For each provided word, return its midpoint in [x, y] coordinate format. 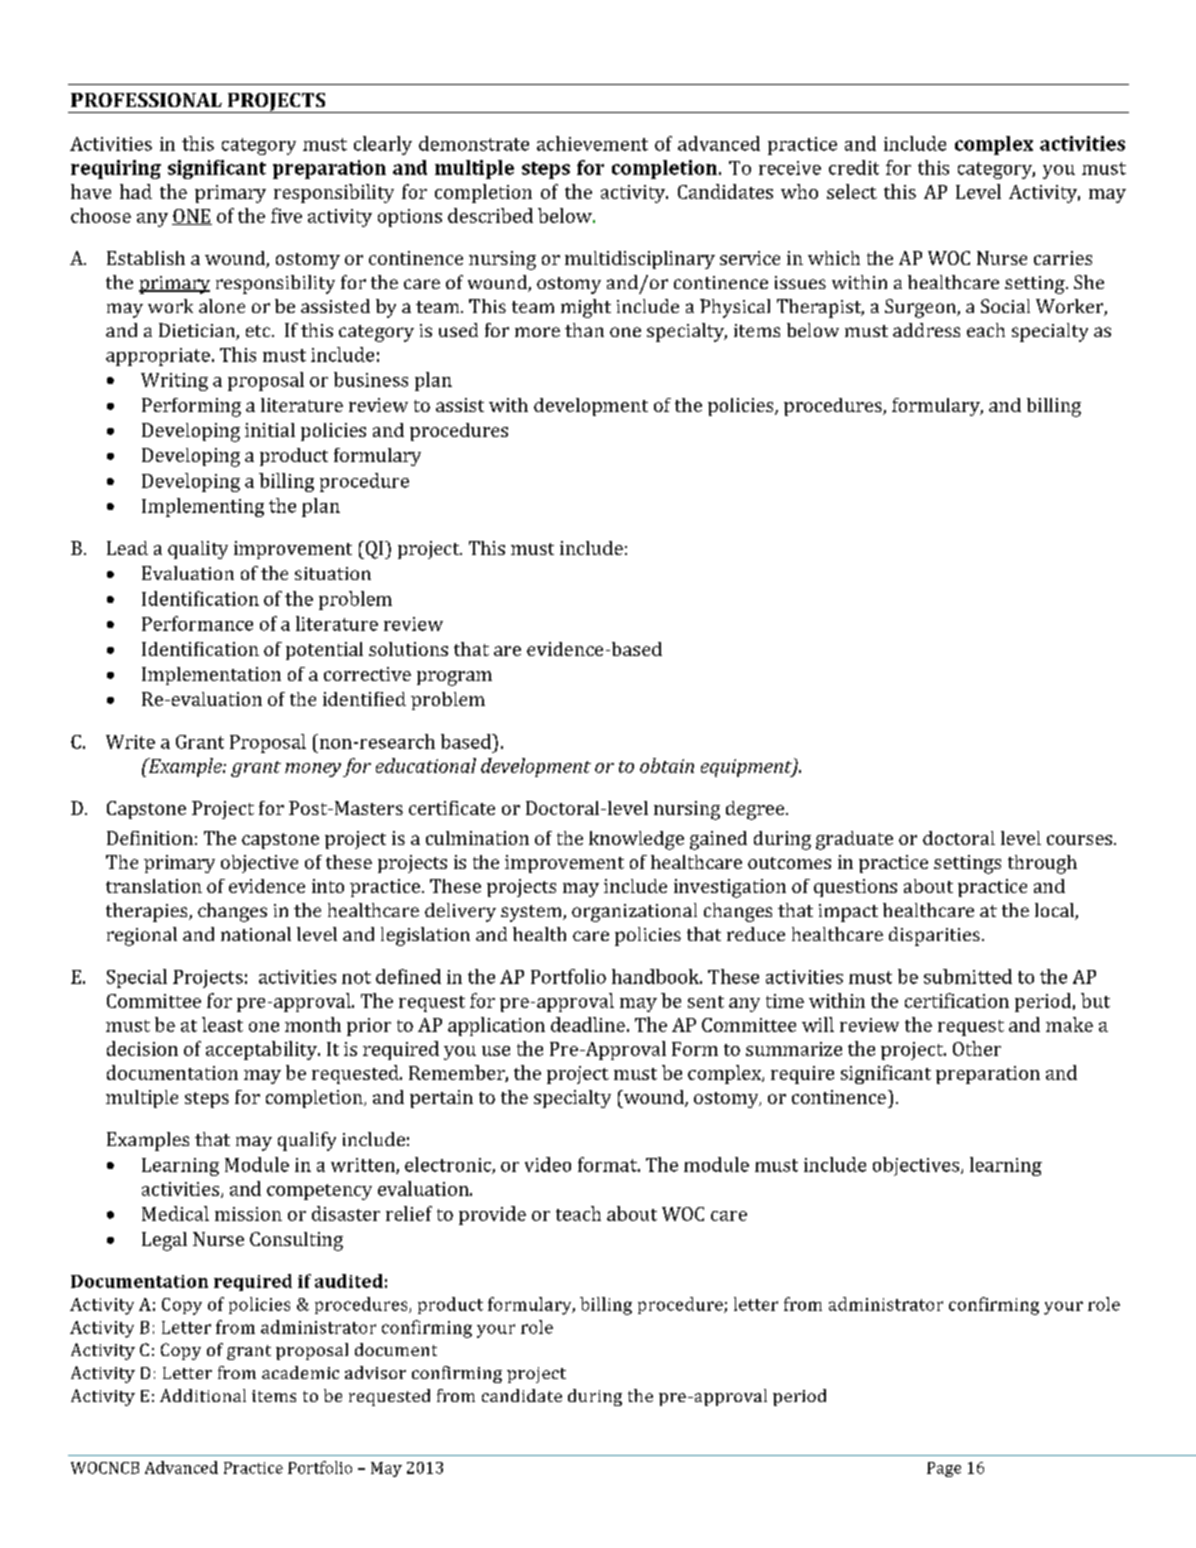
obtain [667, 765]
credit [854, 167]
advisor [375, 1372]
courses [1081, 840]
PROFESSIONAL [146, 100]
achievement [592, 143]
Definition [150, 838]
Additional [203, 1395]
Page [944, 1469]
